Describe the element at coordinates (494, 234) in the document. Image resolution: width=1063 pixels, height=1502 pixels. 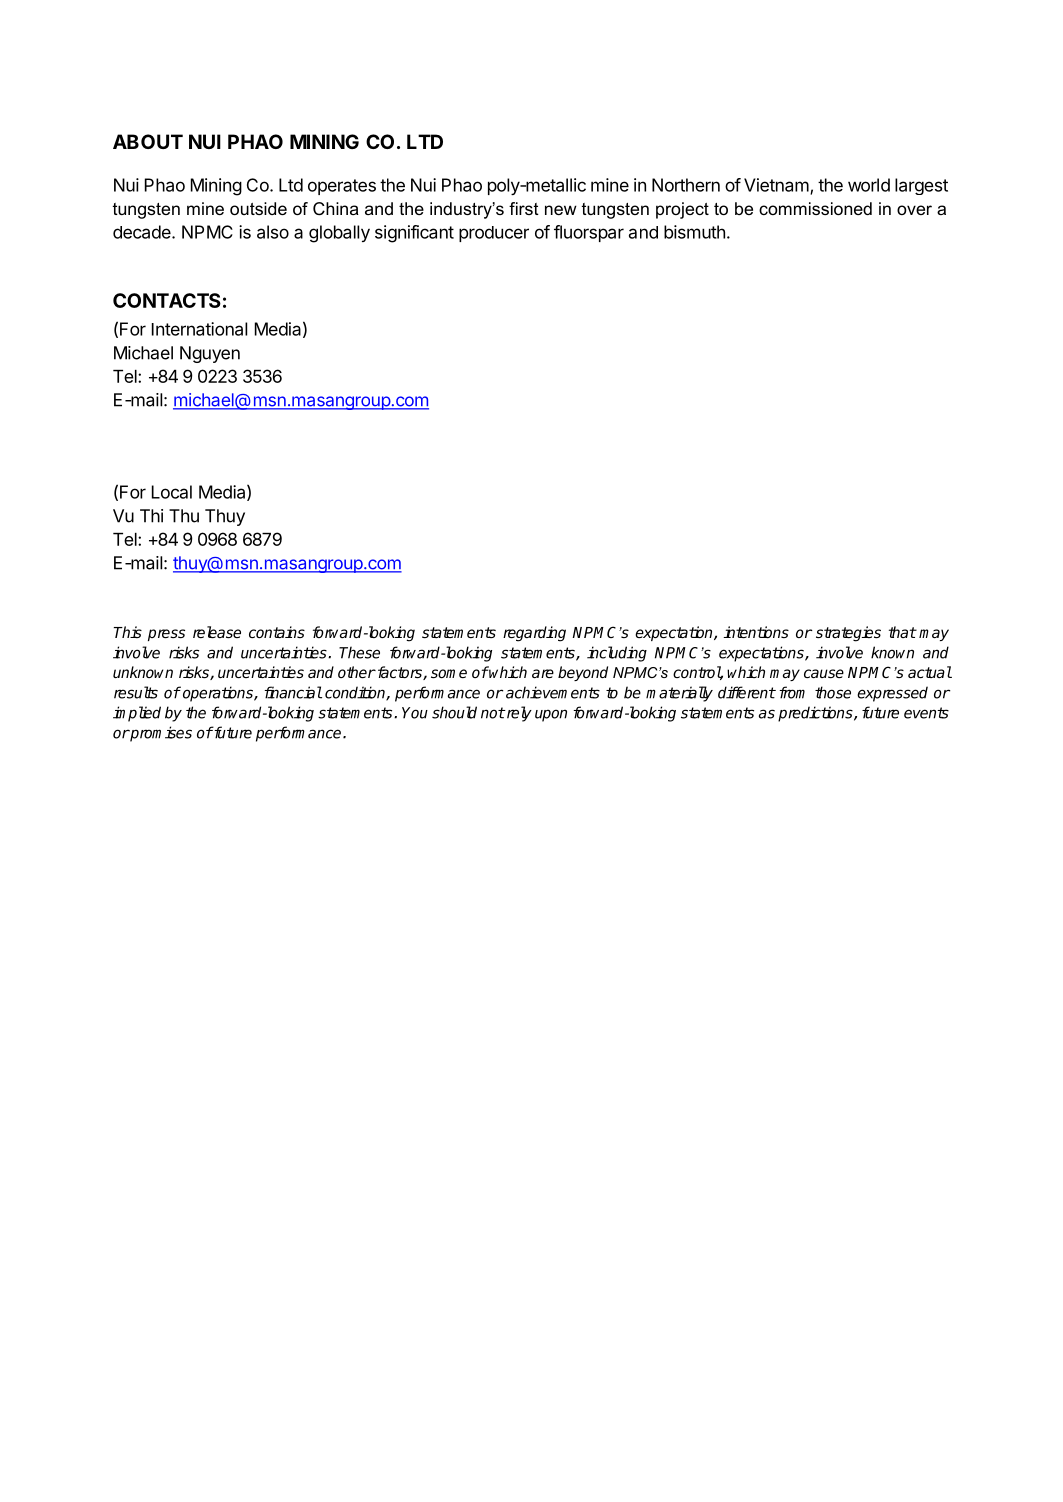
I see `producer` at that location.
